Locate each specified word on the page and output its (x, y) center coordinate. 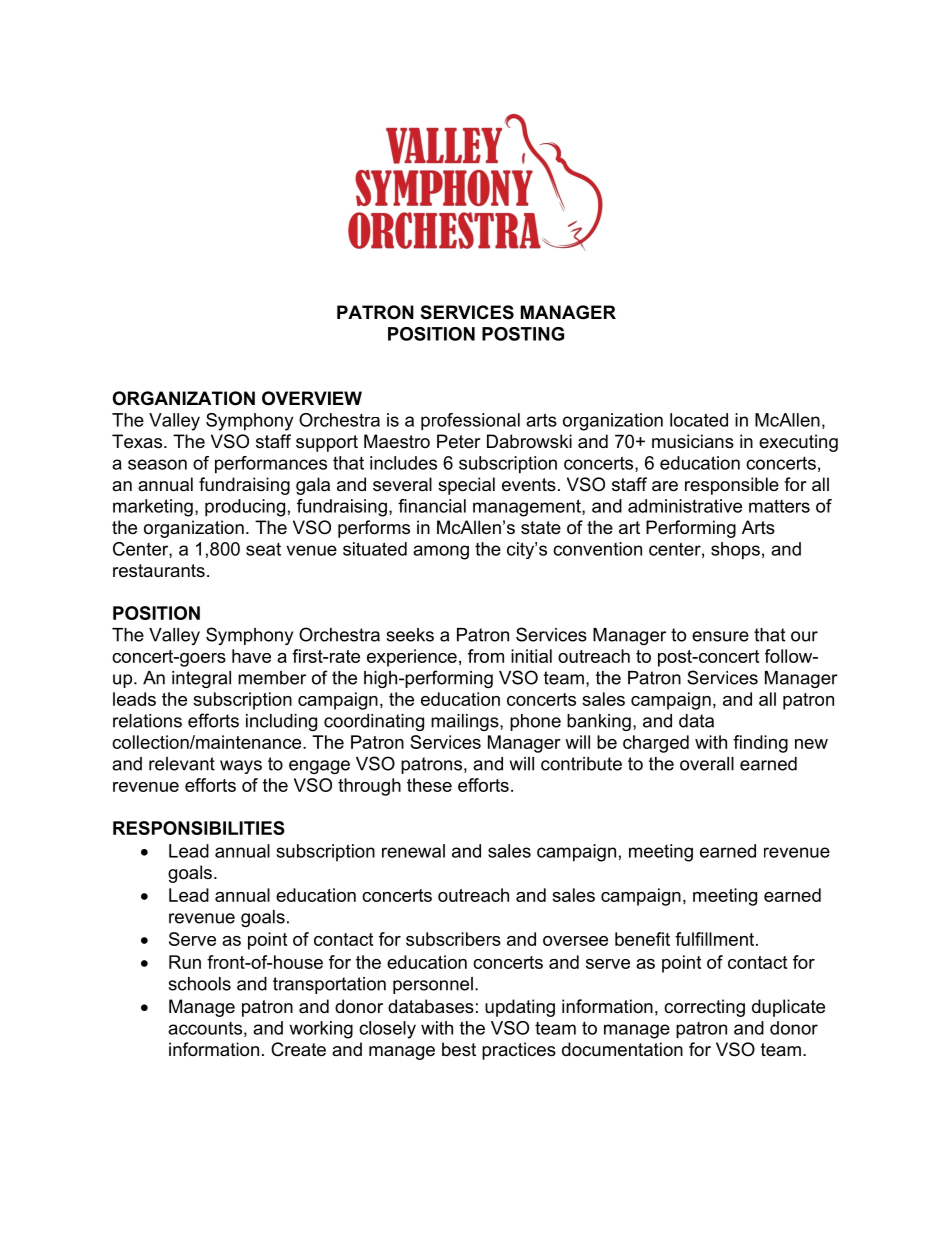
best (459, 1049)
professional (470, 422)
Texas (138, 441)
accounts (205, 1028)
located (699, 420)
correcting (704, 1008)
